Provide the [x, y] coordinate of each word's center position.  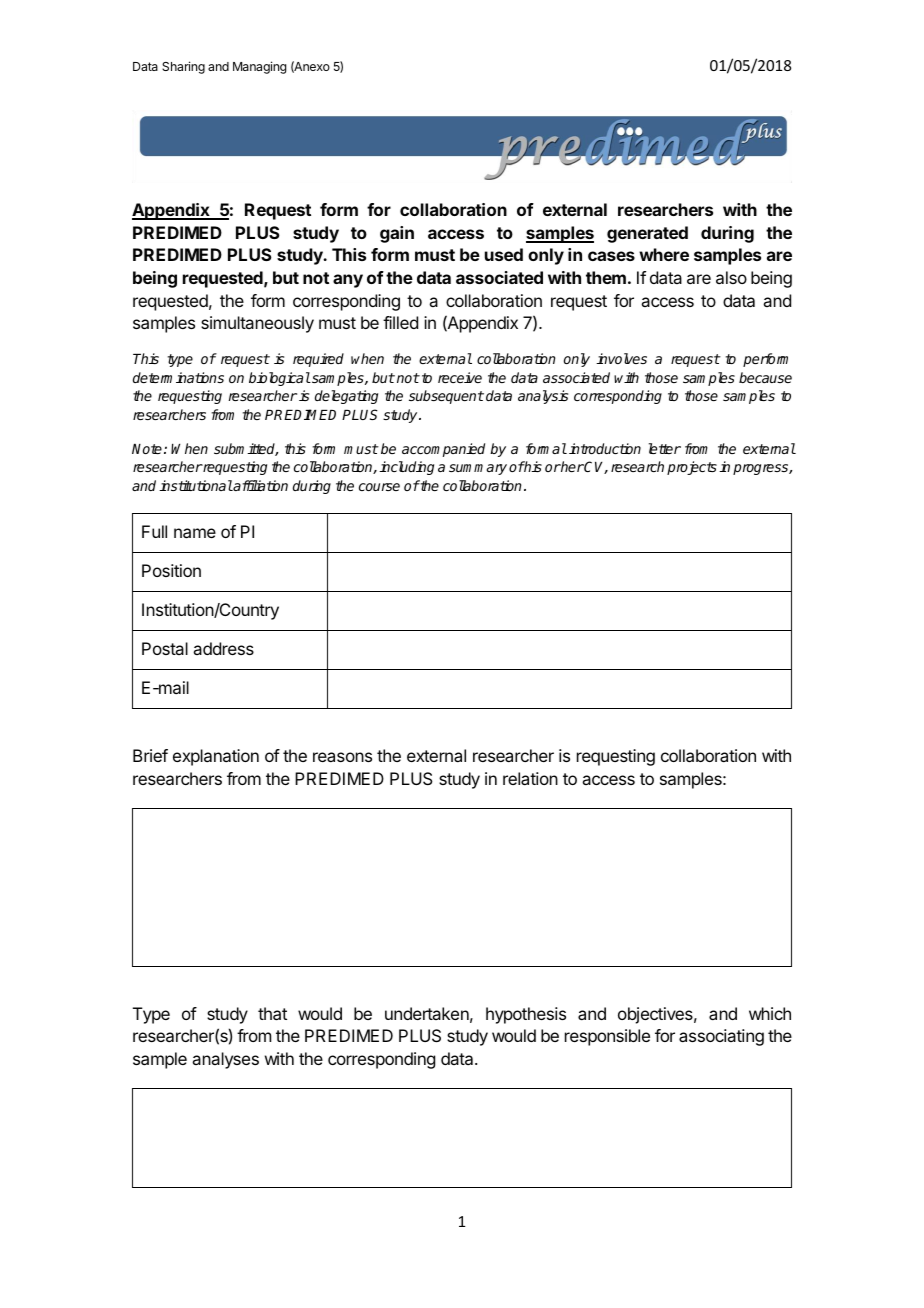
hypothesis [526, 1015]
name [195, 533]
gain [397, 234]
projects [692, 468]
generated [647, 234]
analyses [225, 1060]
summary [478, 469]
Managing [259, 67]
